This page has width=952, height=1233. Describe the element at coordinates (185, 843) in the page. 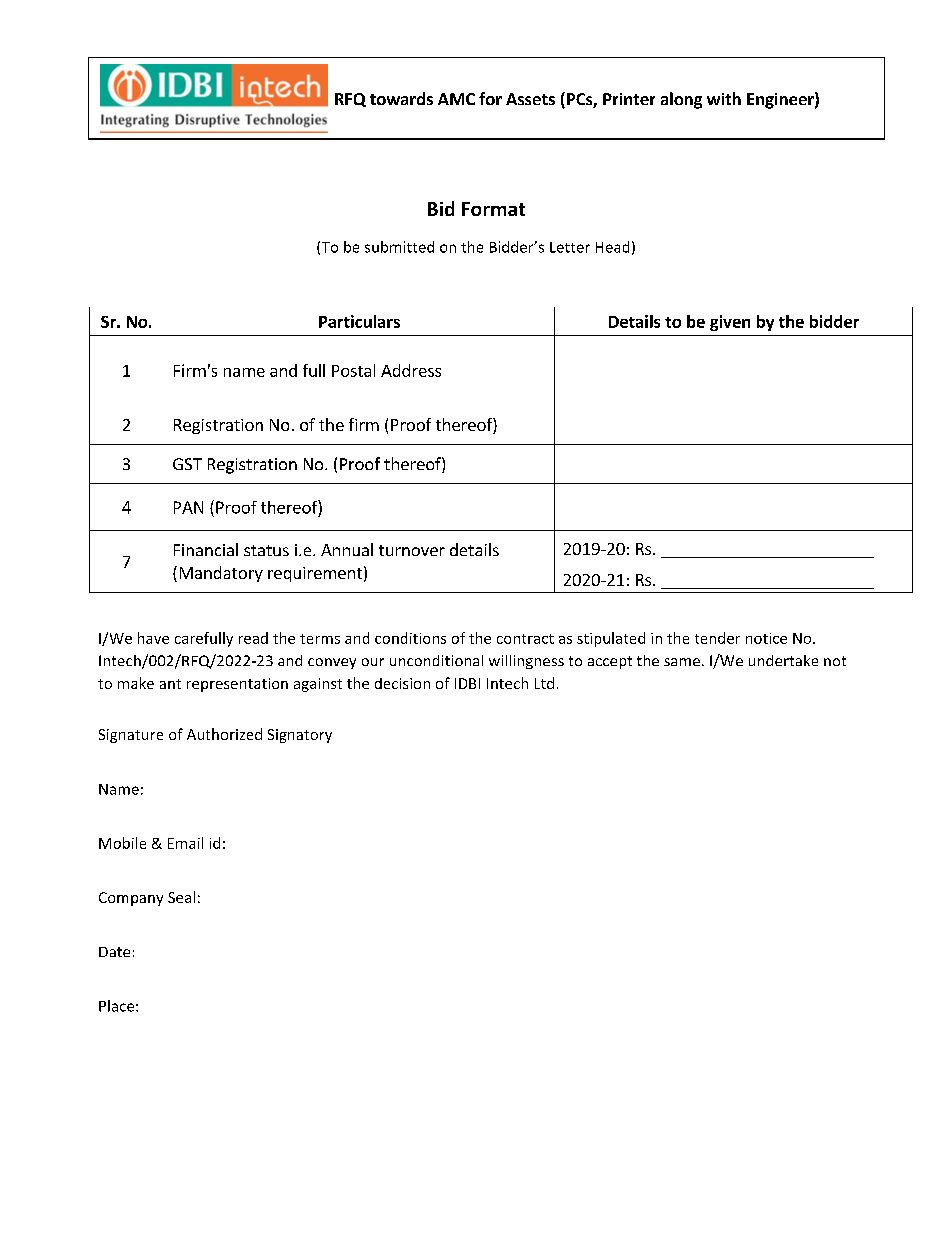

I see `Email` at that location.
